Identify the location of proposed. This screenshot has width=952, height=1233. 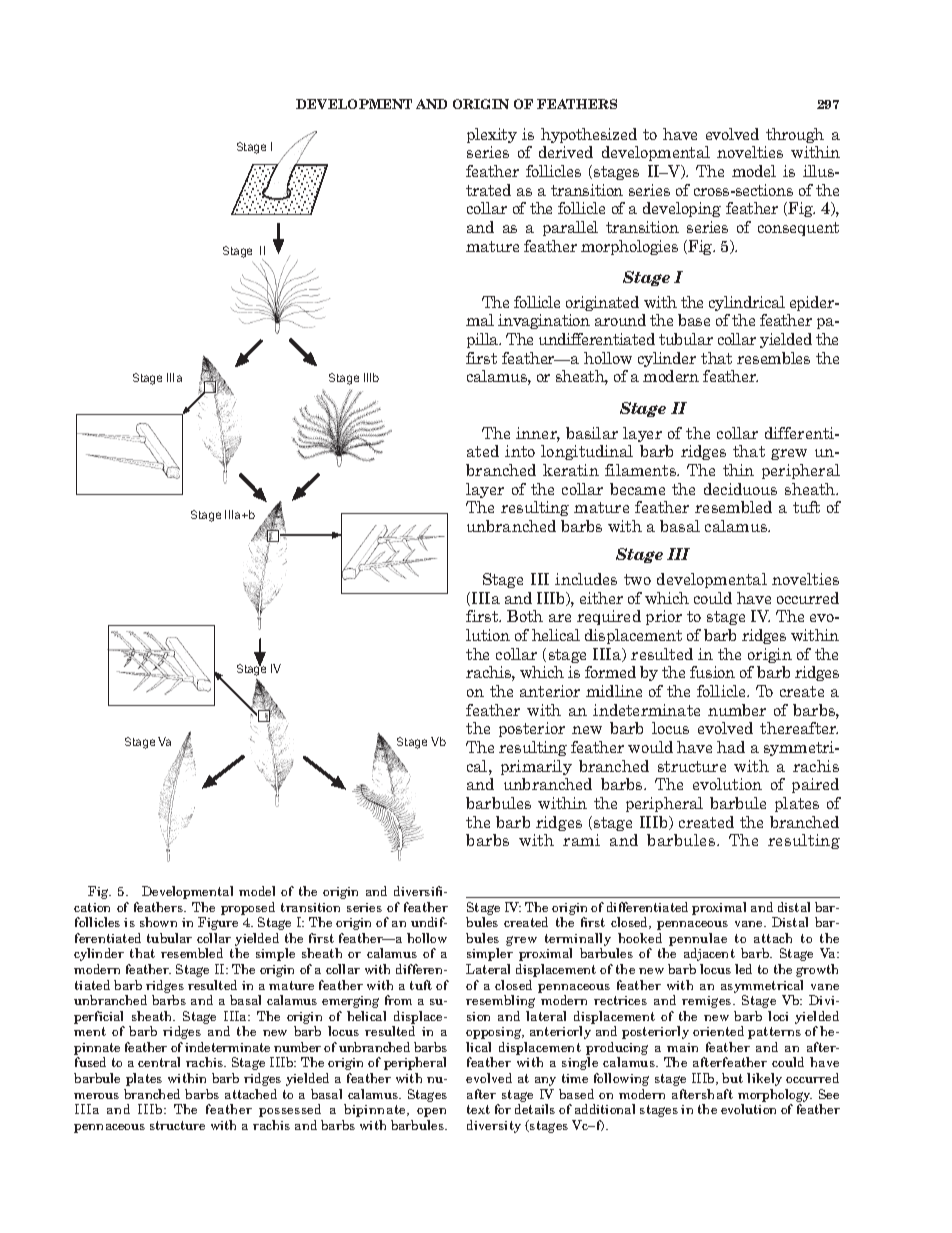
(248, 908).
